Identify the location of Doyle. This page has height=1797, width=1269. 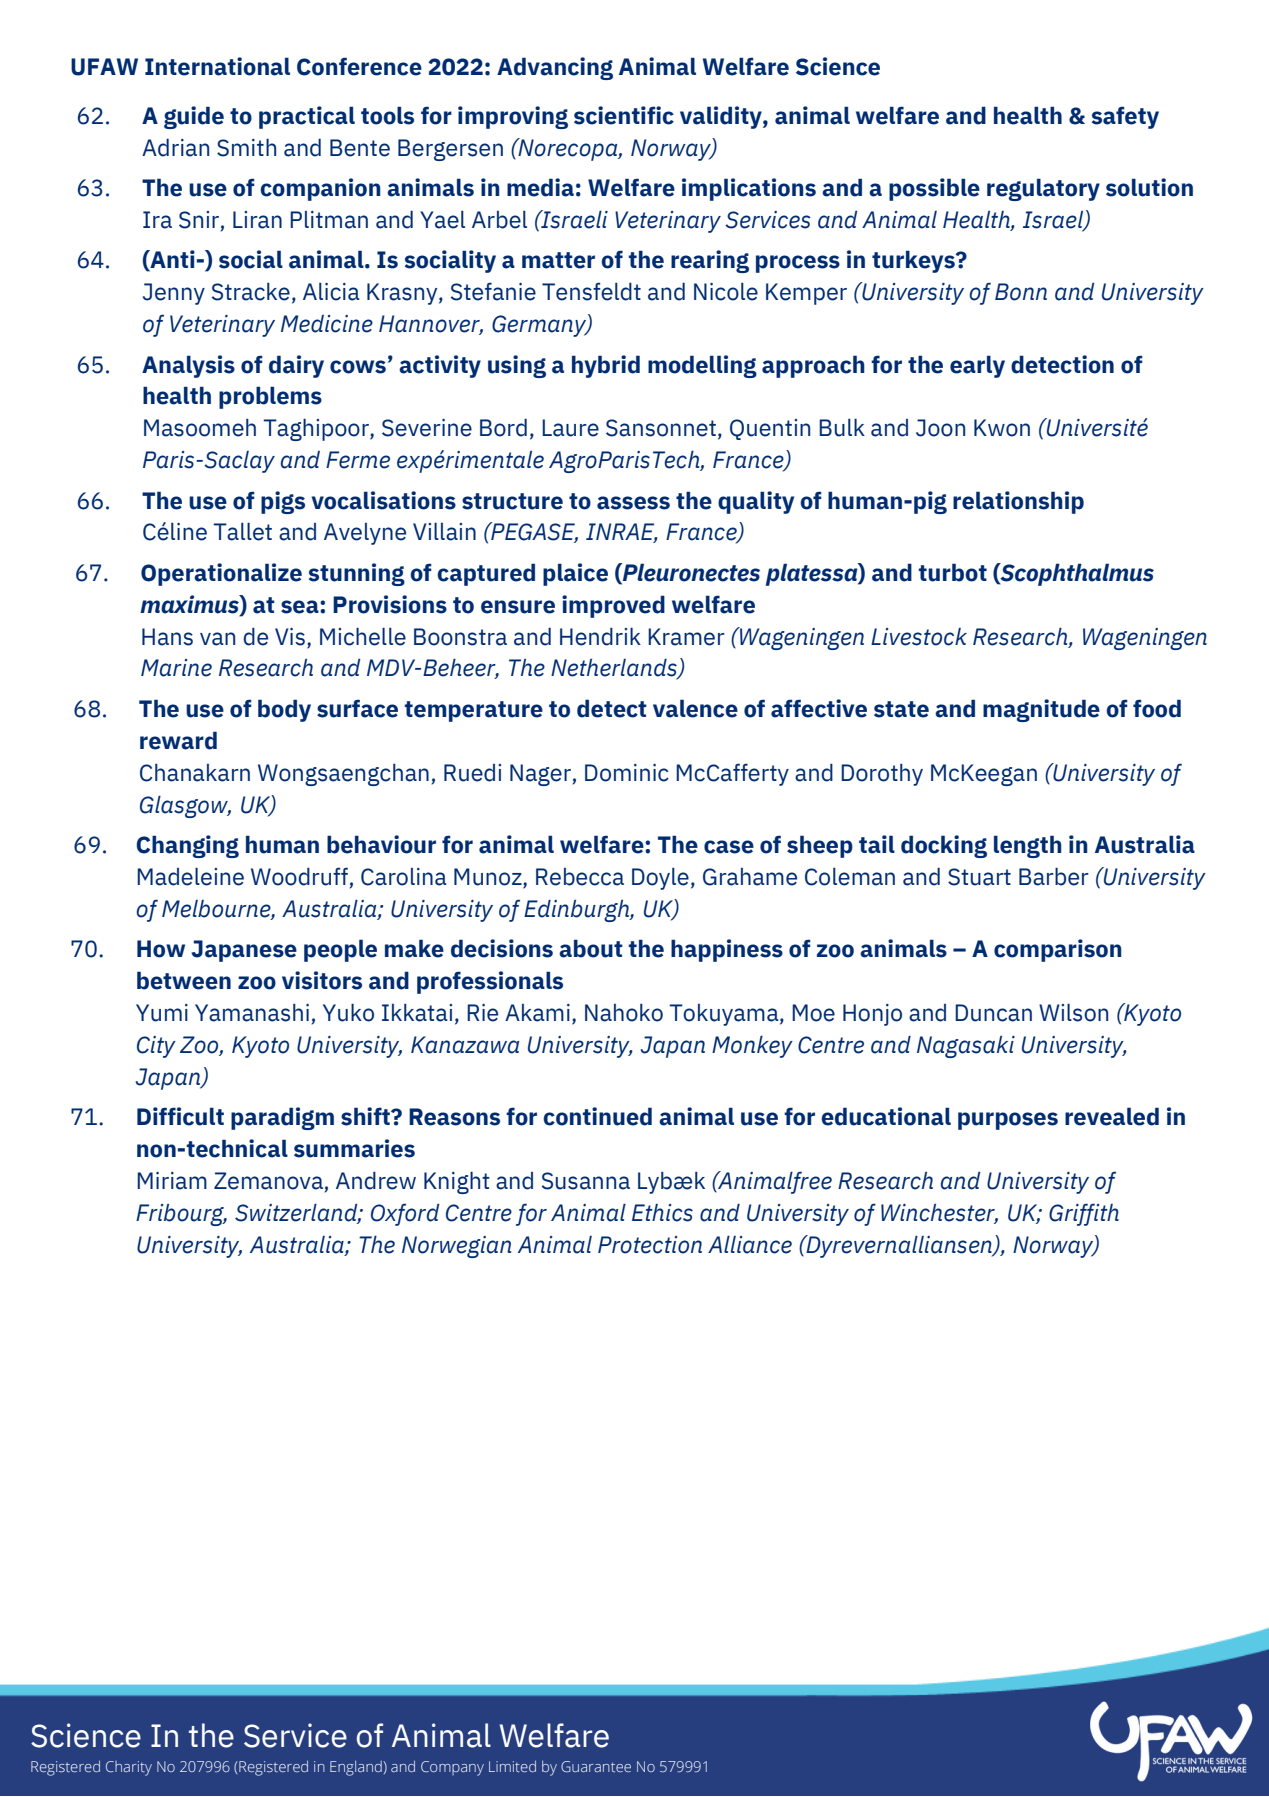
(660, 879).
